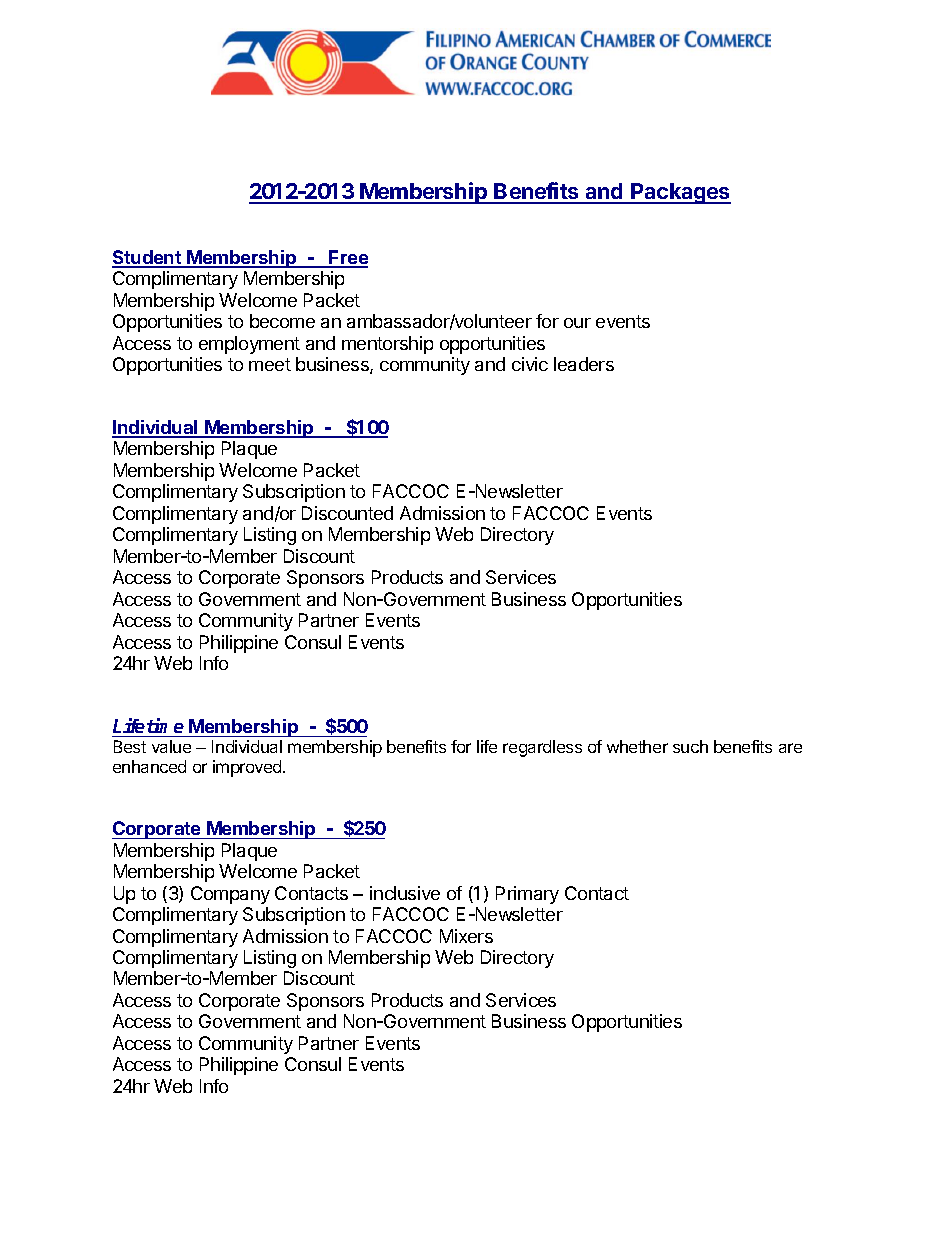 Image resolution: width=952 pixels, height=1233 pixels. I want to click on Packages, so click(680, 193).
